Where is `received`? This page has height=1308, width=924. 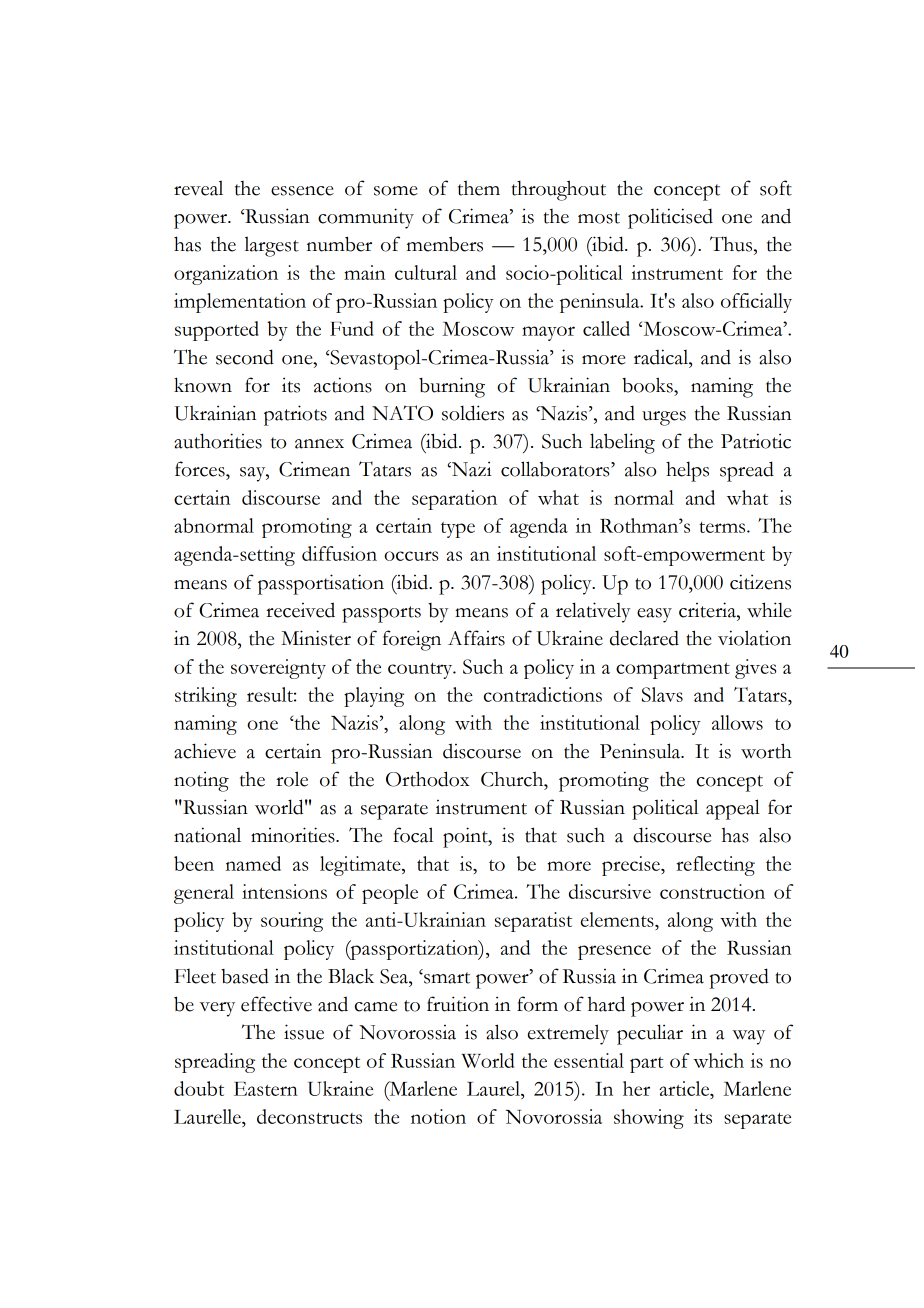 received is located at coordinates (300, 610).
